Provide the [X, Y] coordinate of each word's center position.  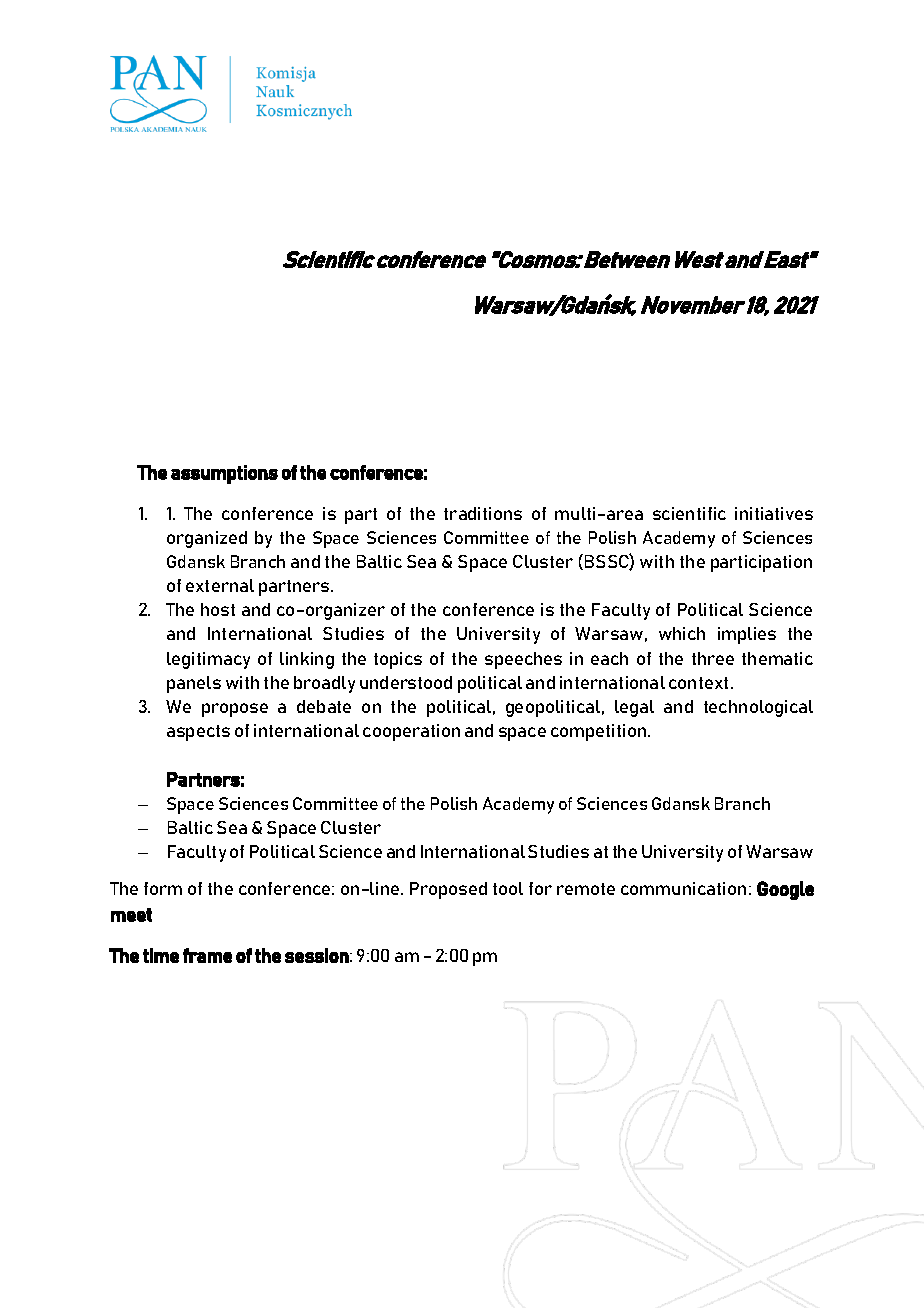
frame [207, 955]
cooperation [411, 732]
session [317, 955]
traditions [483, 513]
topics [398, 660]
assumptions [224, 474]
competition [600, 732]
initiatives [774, 513]
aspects [198, 733]
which [682, 633]
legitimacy [208, 660]
